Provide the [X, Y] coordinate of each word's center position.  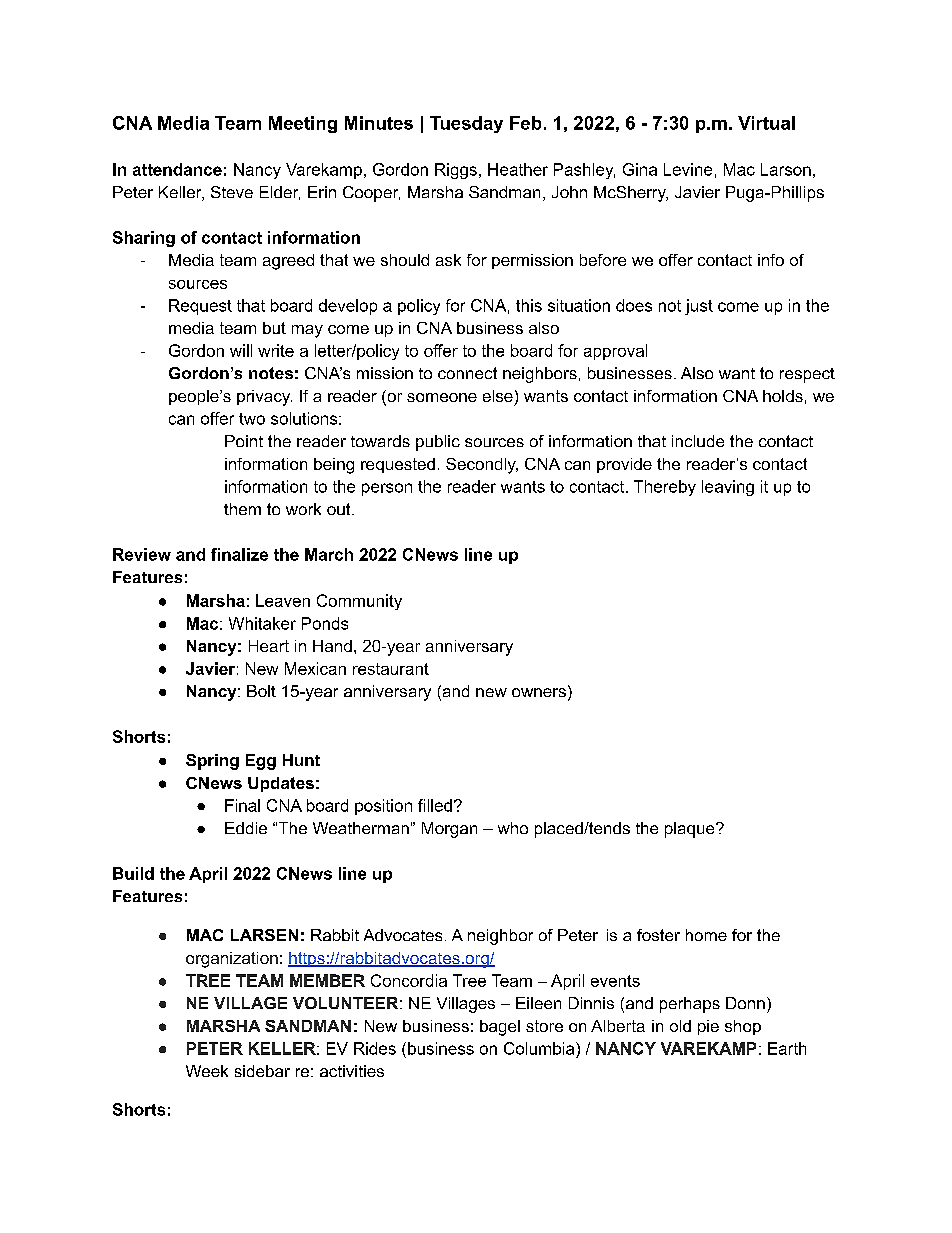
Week [207, 1071]
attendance [177, 169]
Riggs [456, 171]
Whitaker [262, 623]
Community [359, 602]
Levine [688, 169]
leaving [728, 488]
